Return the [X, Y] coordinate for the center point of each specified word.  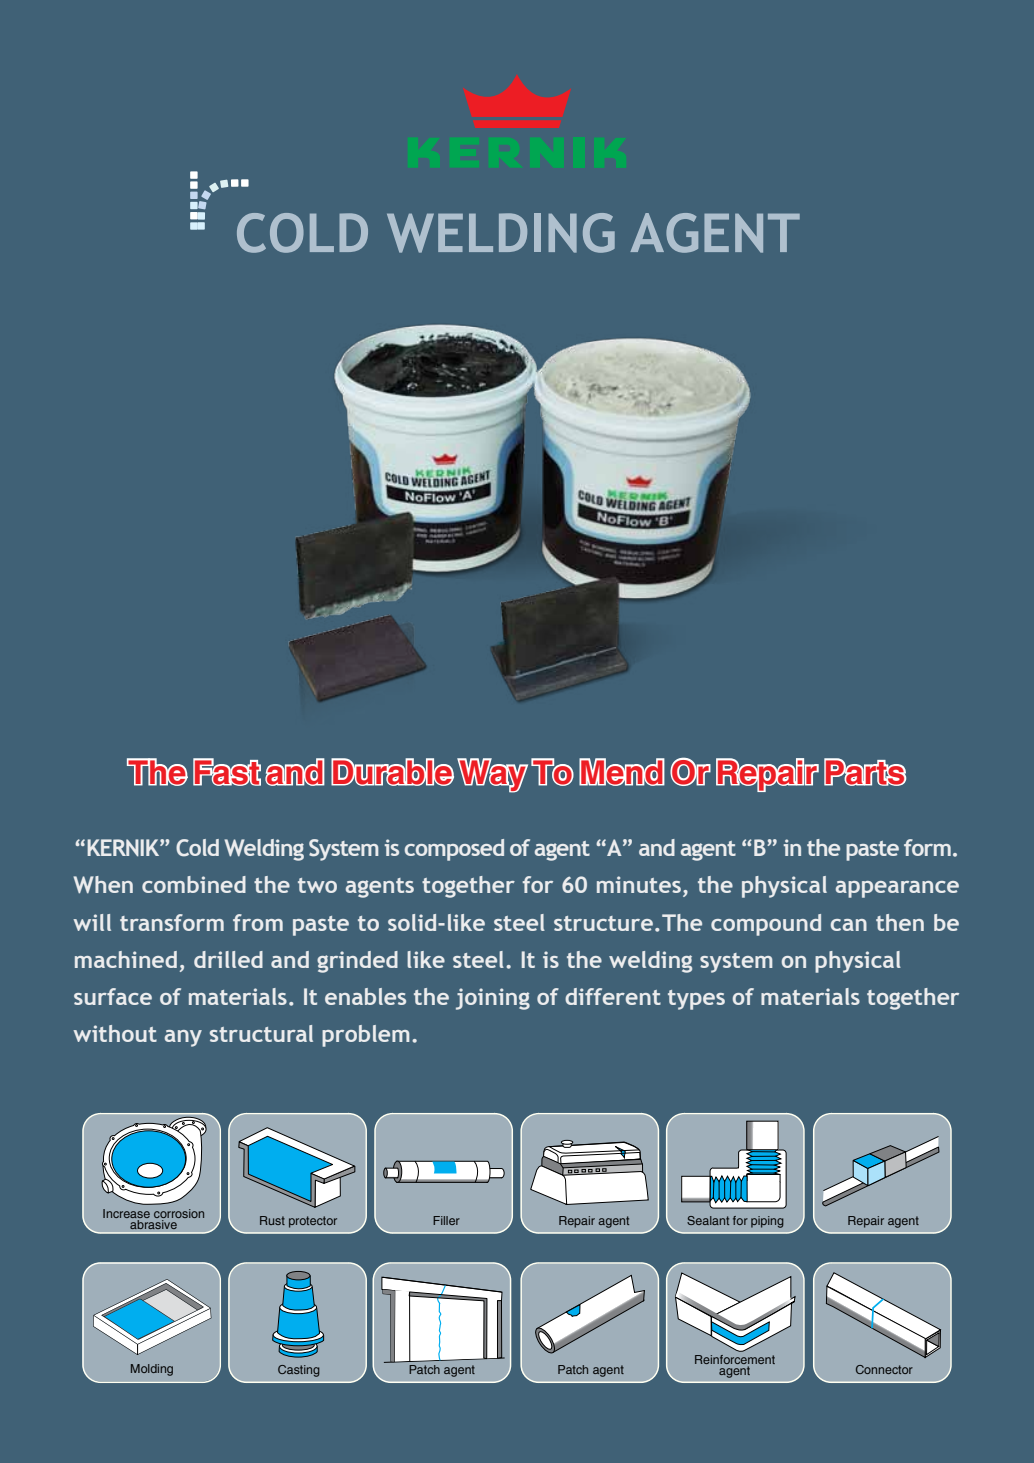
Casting [299, 1371]
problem [365, 1036]
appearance [897, 889]
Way [492, 775]
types [696, 1000]
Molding [152, 1370]
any [183, 1038]
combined [194, 884]
